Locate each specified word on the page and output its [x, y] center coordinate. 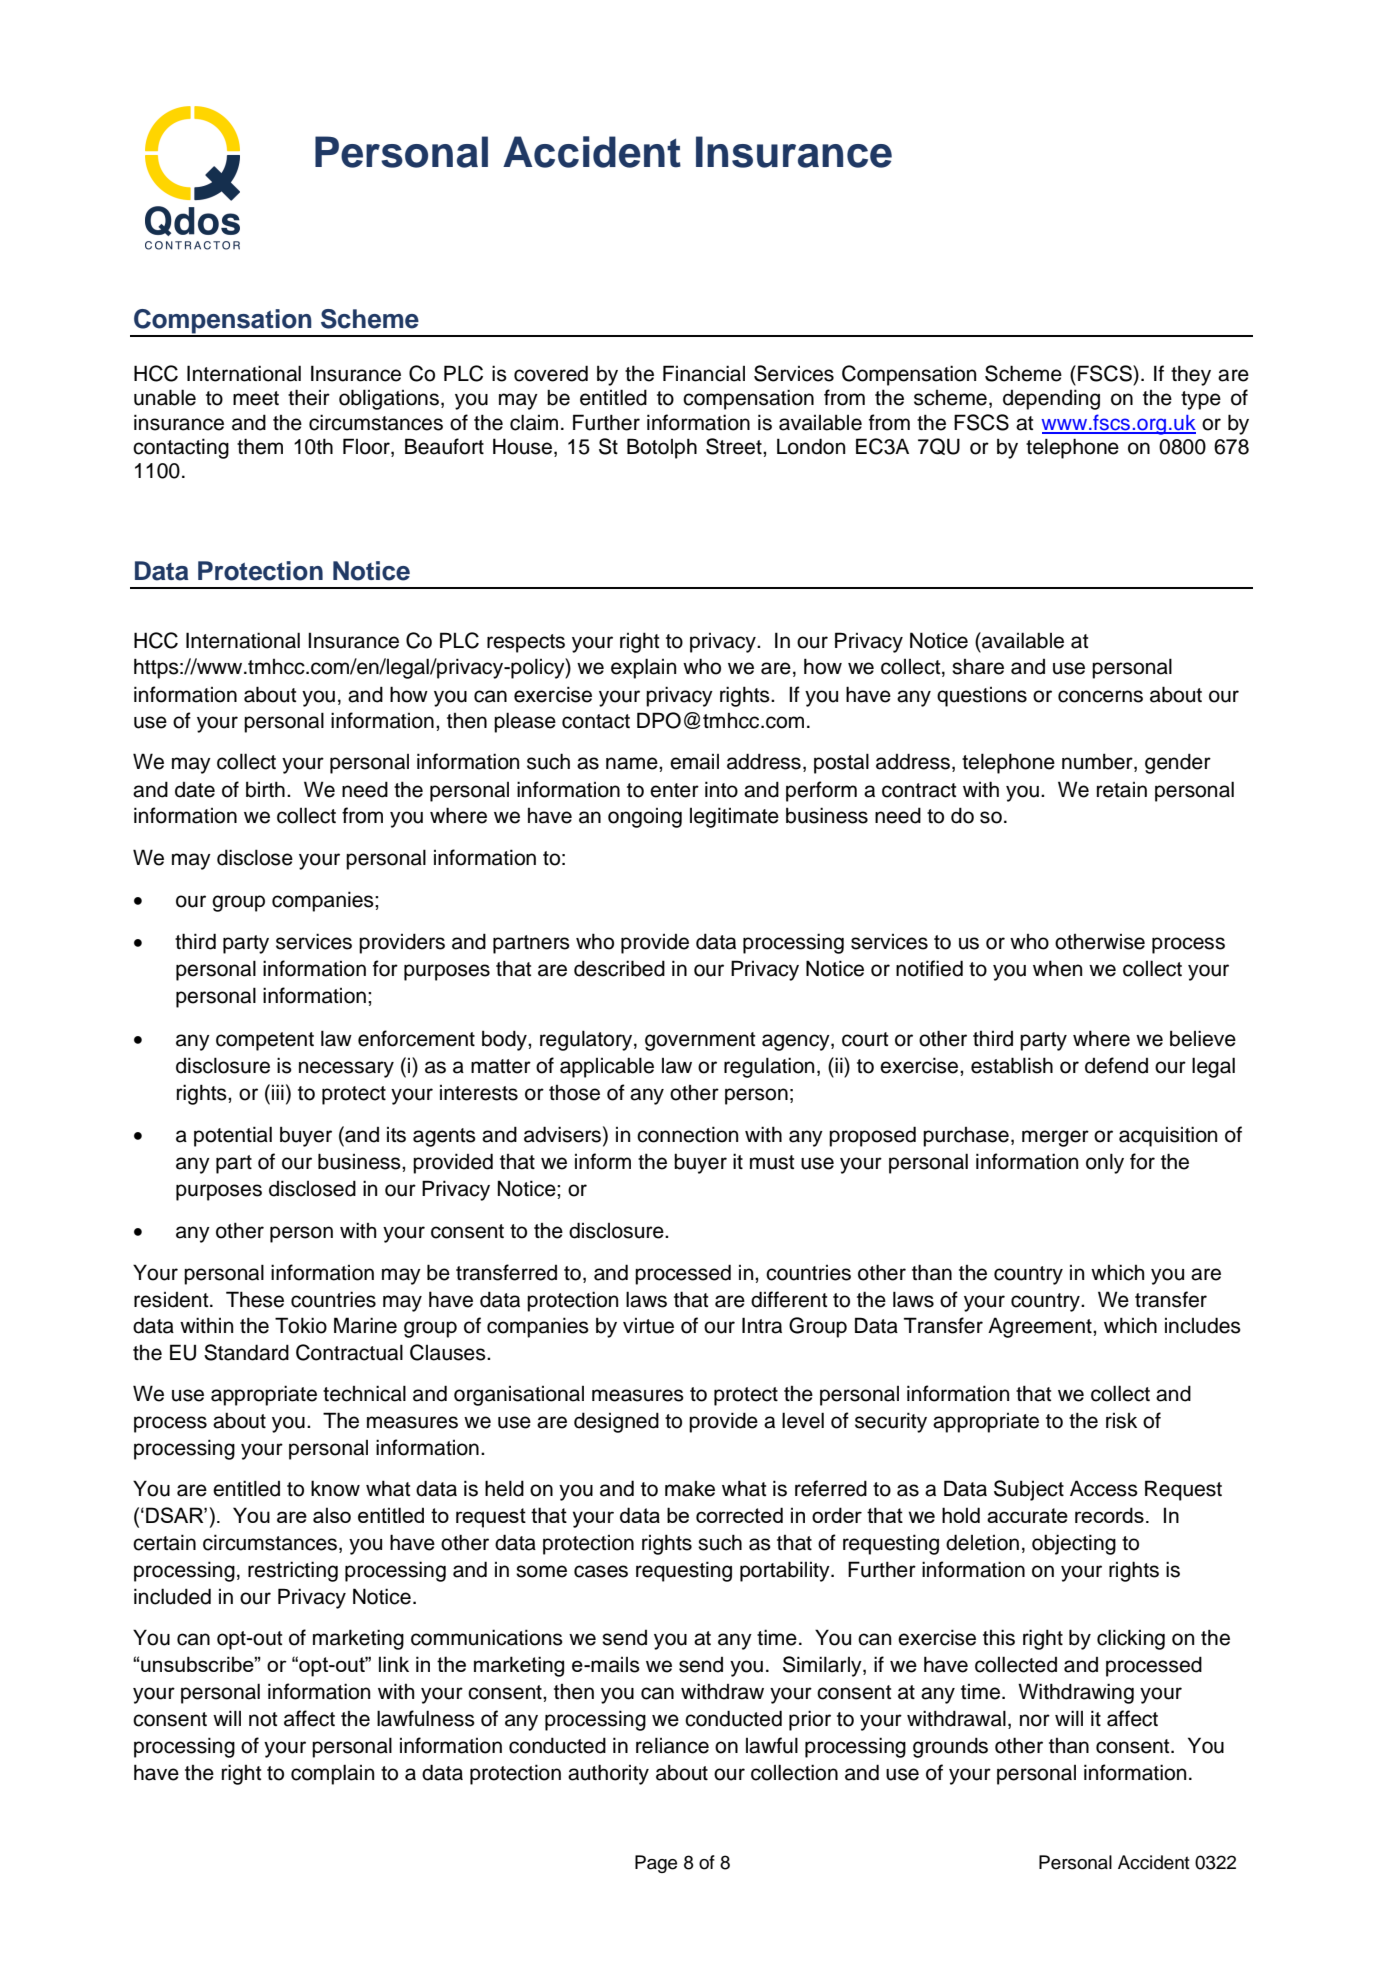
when [1057, 968]
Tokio [301, 1325]
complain [332, 1774]
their [309, 397]
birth [265, 789]
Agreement [1041, 1327]
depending [1051, 399]
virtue [648, 1326]
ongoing [645, 818]
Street [735, 446]
